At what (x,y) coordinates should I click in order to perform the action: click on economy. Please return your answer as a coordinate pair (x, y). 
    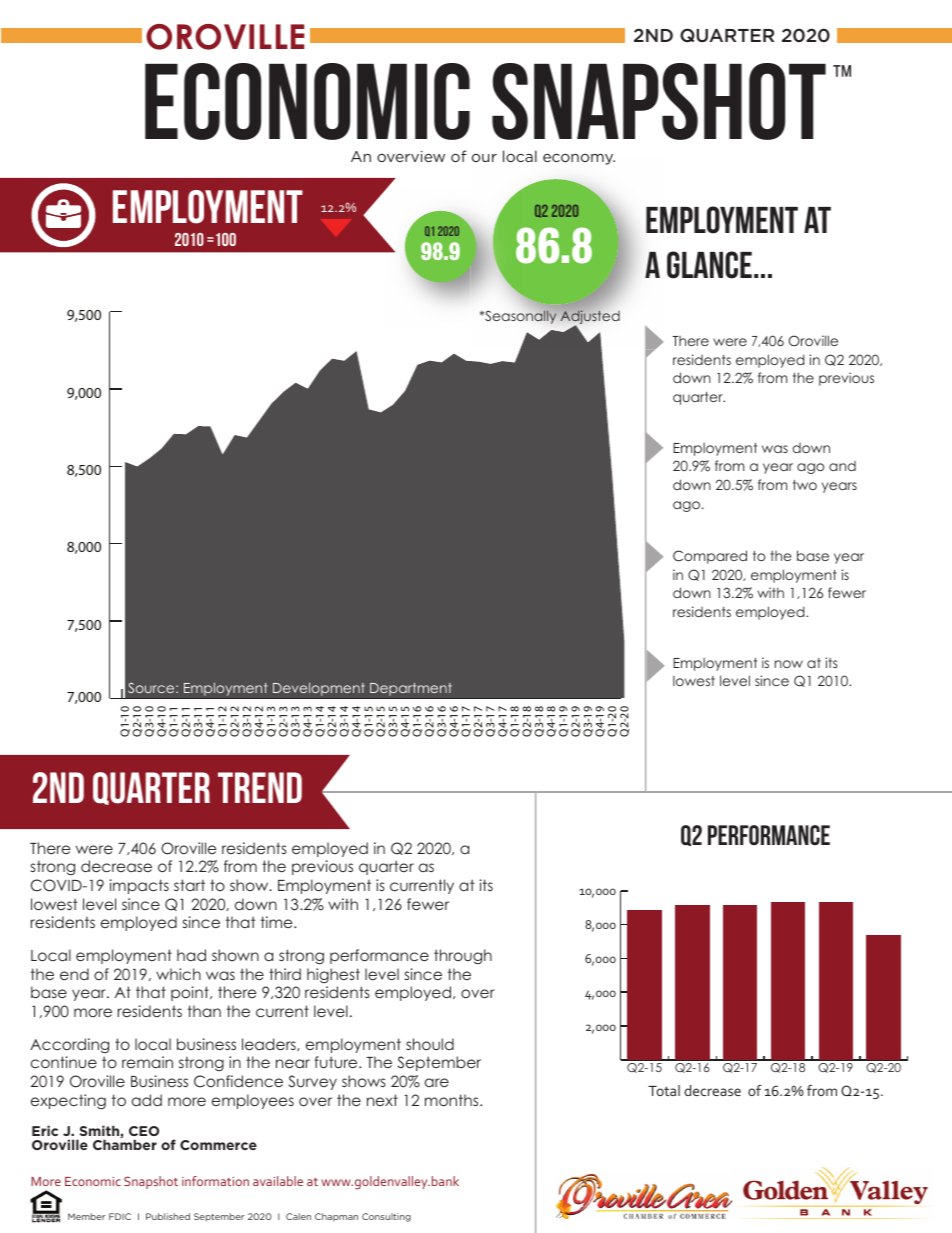
    Looking at the image, I should click on (579, 159).
